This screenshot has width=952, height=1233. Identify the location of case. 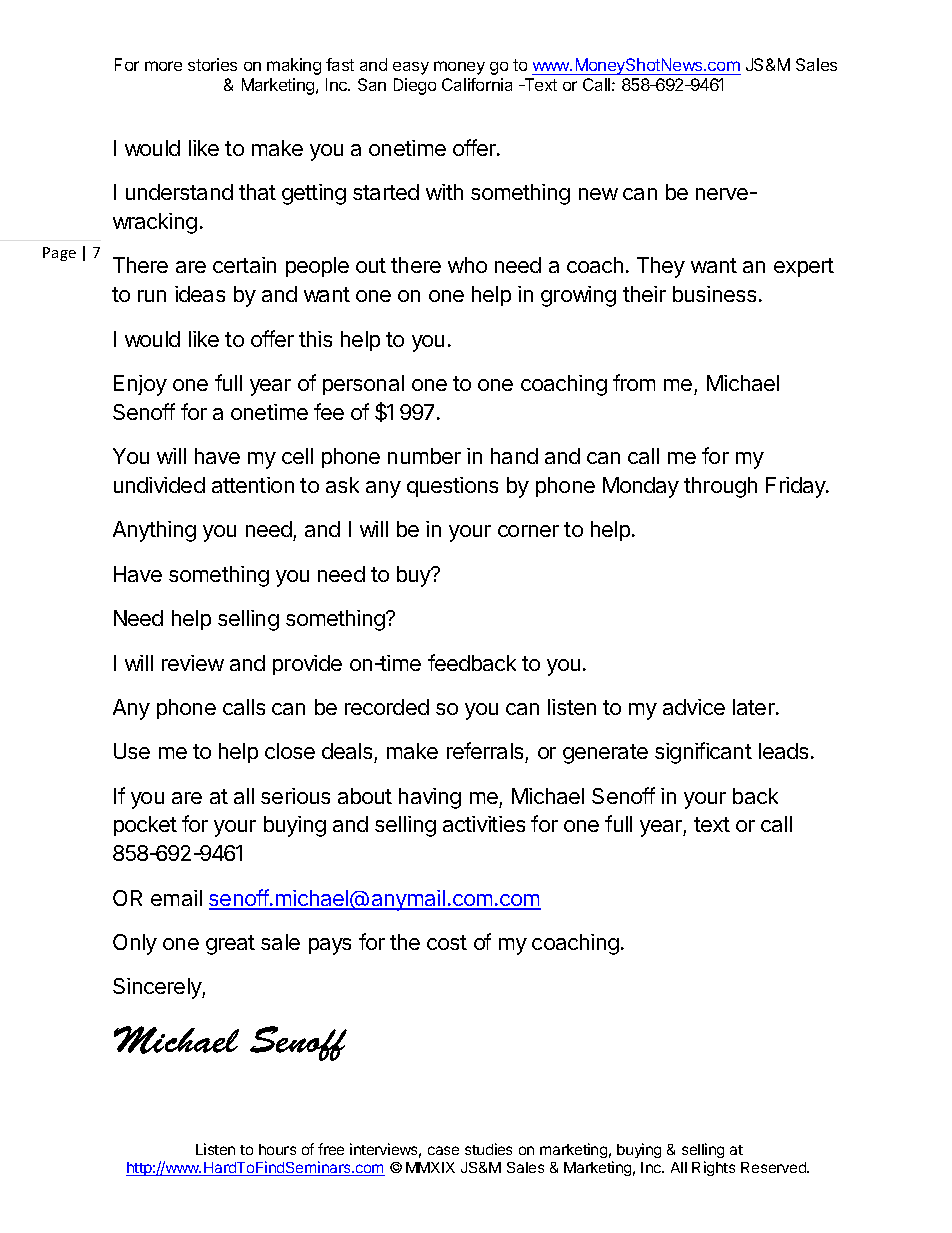
(443, 1150).
